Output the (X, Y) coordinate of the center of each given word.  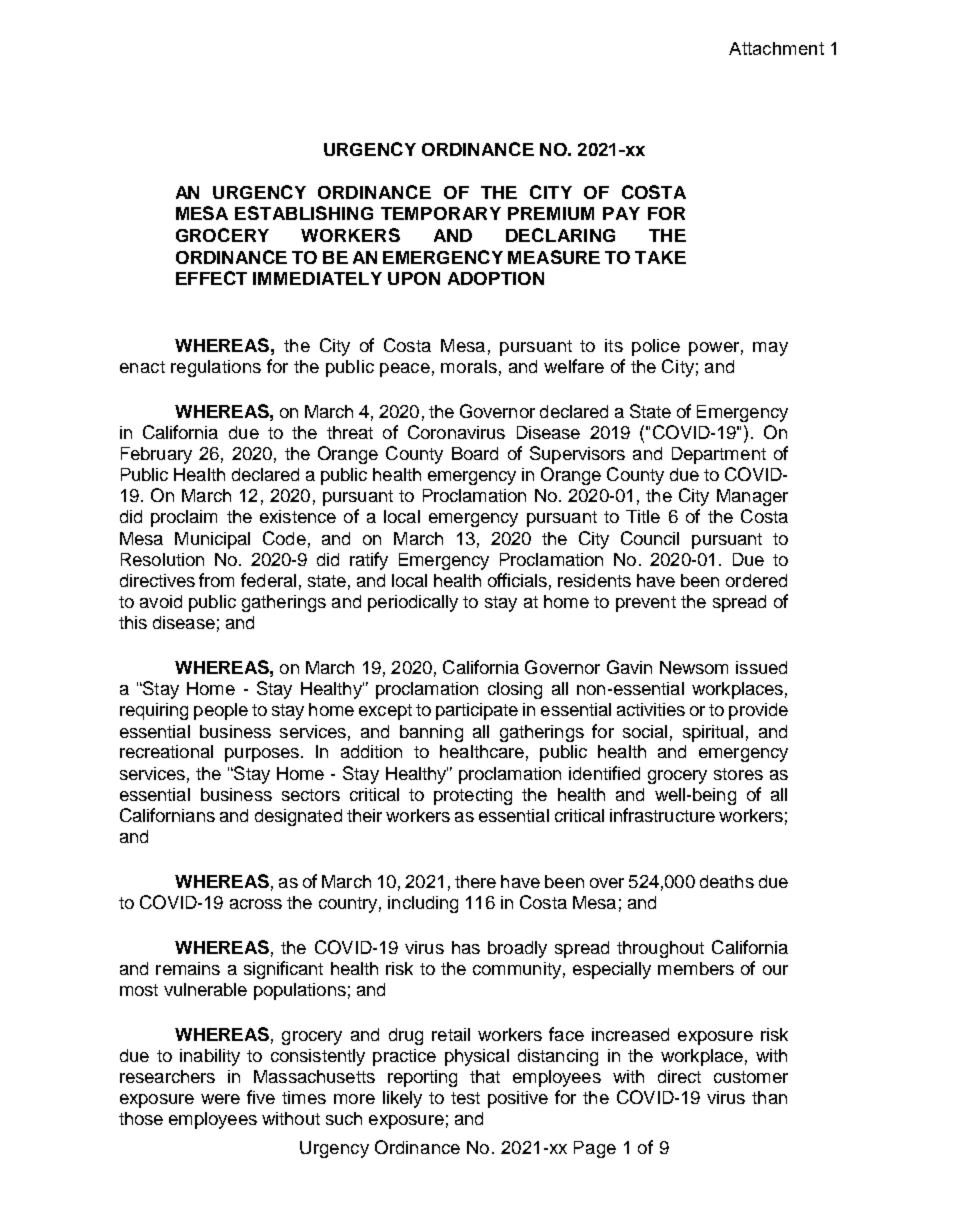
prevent (646, 604)
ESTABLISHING (304, 213)
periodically (413, 603)
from (216, 580)
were (220, 1099)
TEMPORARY (441, 213)
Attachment (776, 48)
